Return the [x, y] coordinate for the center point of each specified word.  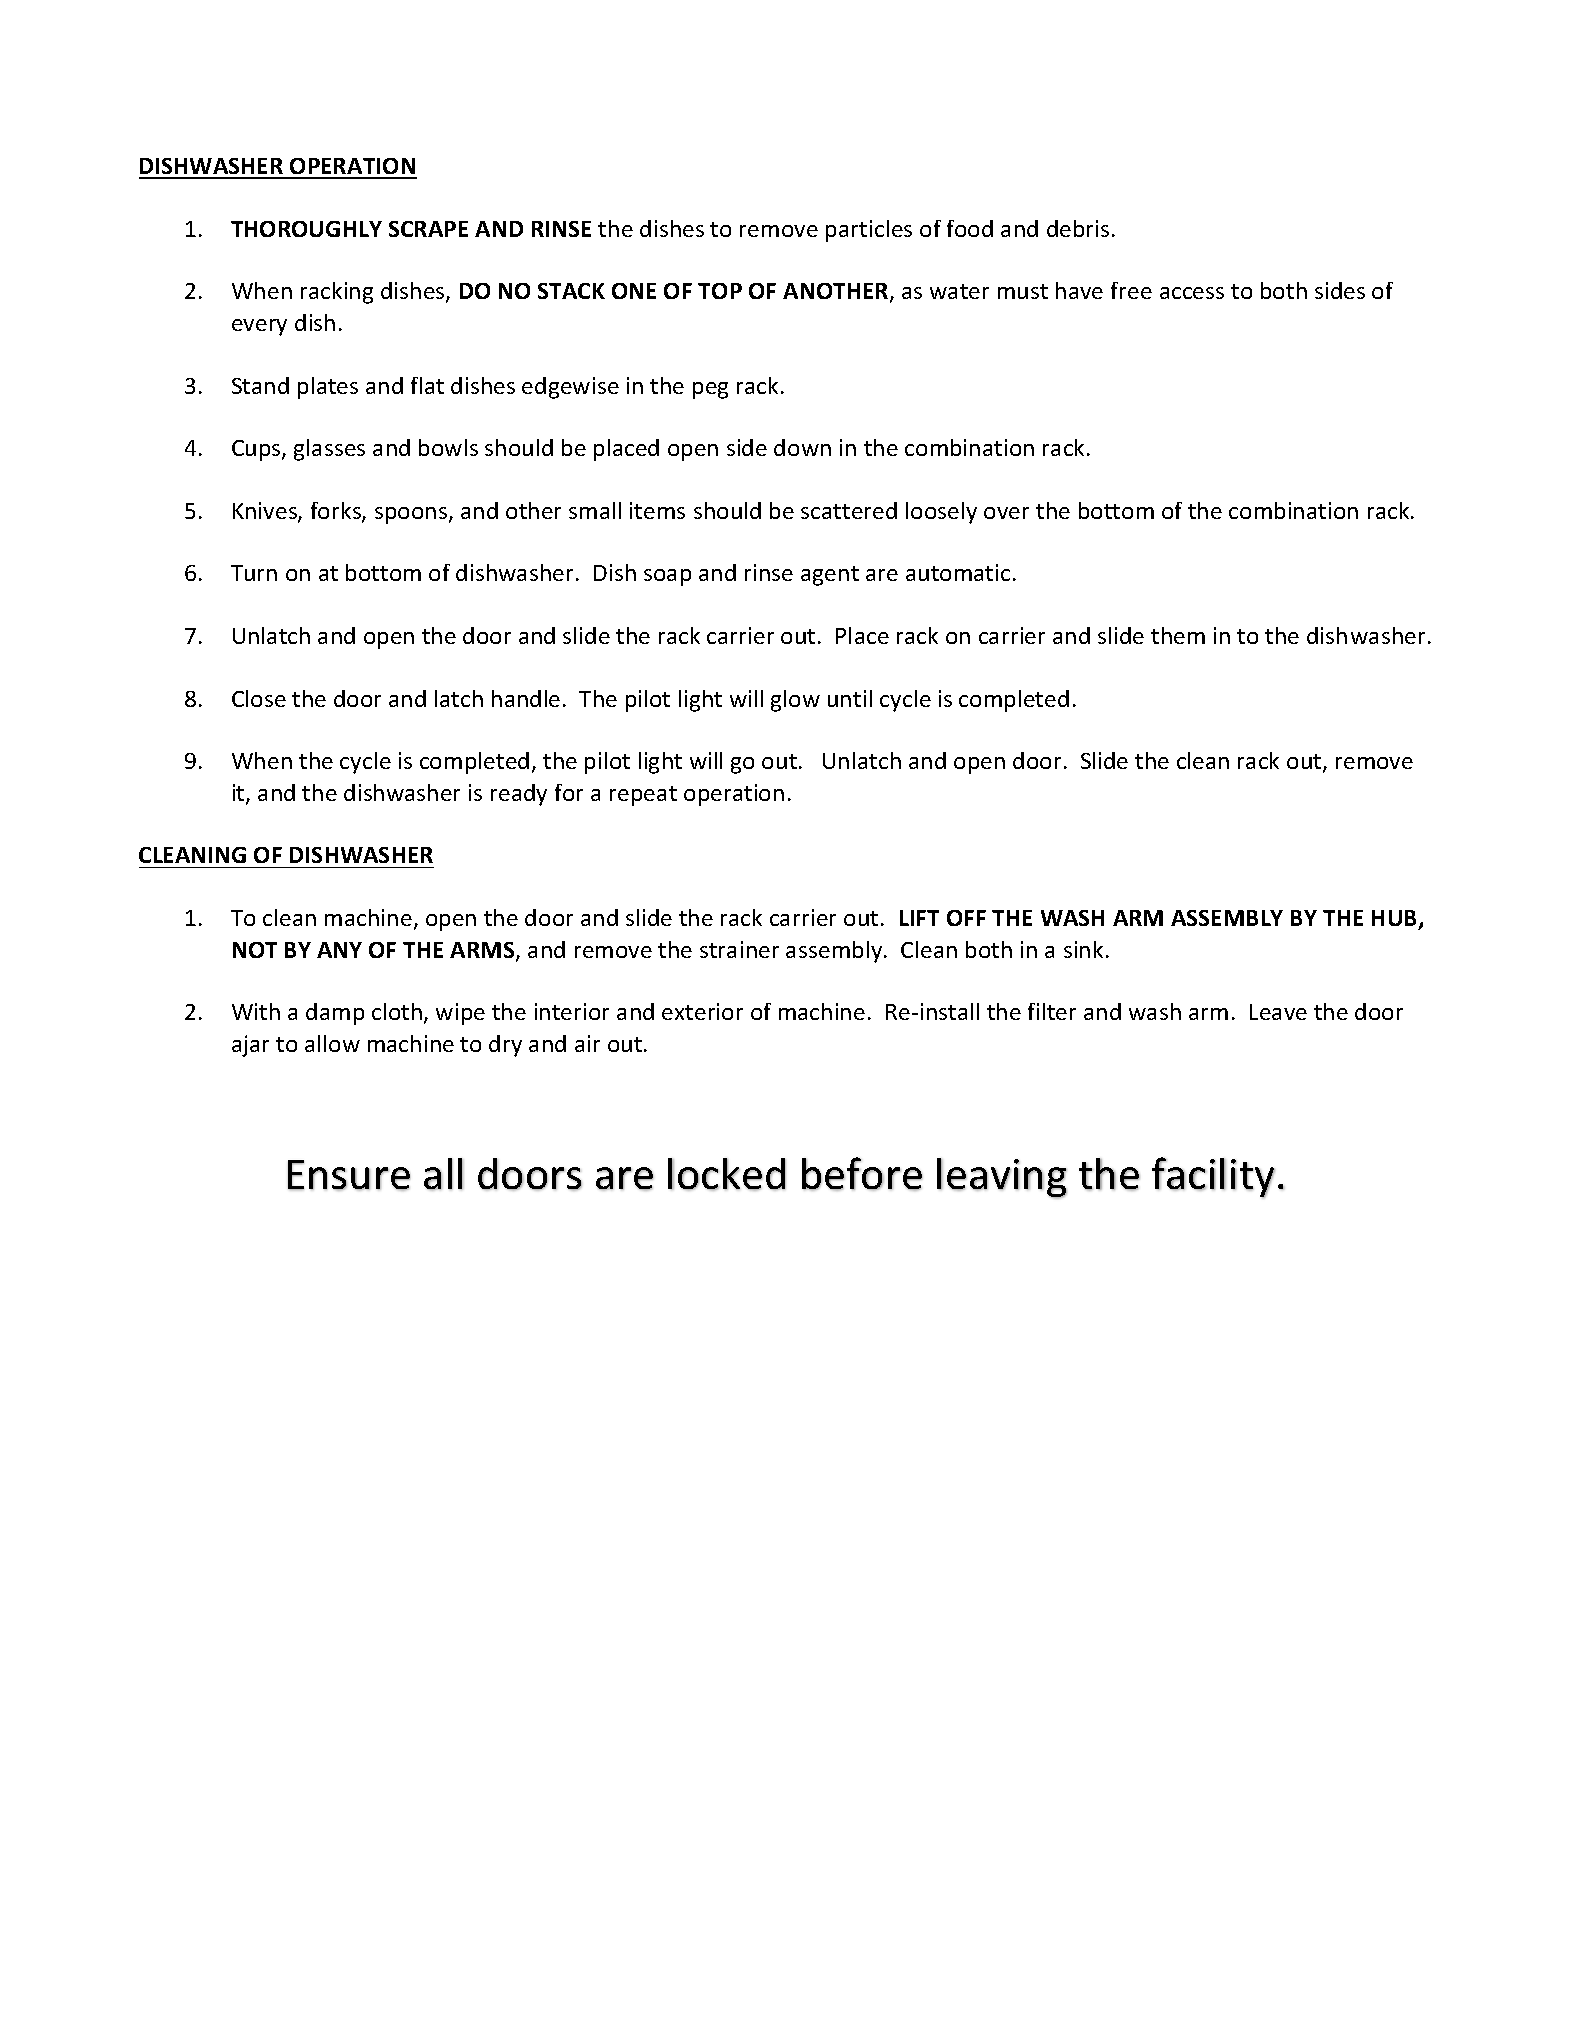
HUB [1396, 919]
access [1192, 293]
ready [519, 795]
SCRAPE [428, 229]
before [862, 1174]
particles [869, 231]
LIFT [919, 918]
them [1178, 635]
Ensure [349, 1175]
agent [830, 576]
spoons [412, 515]
